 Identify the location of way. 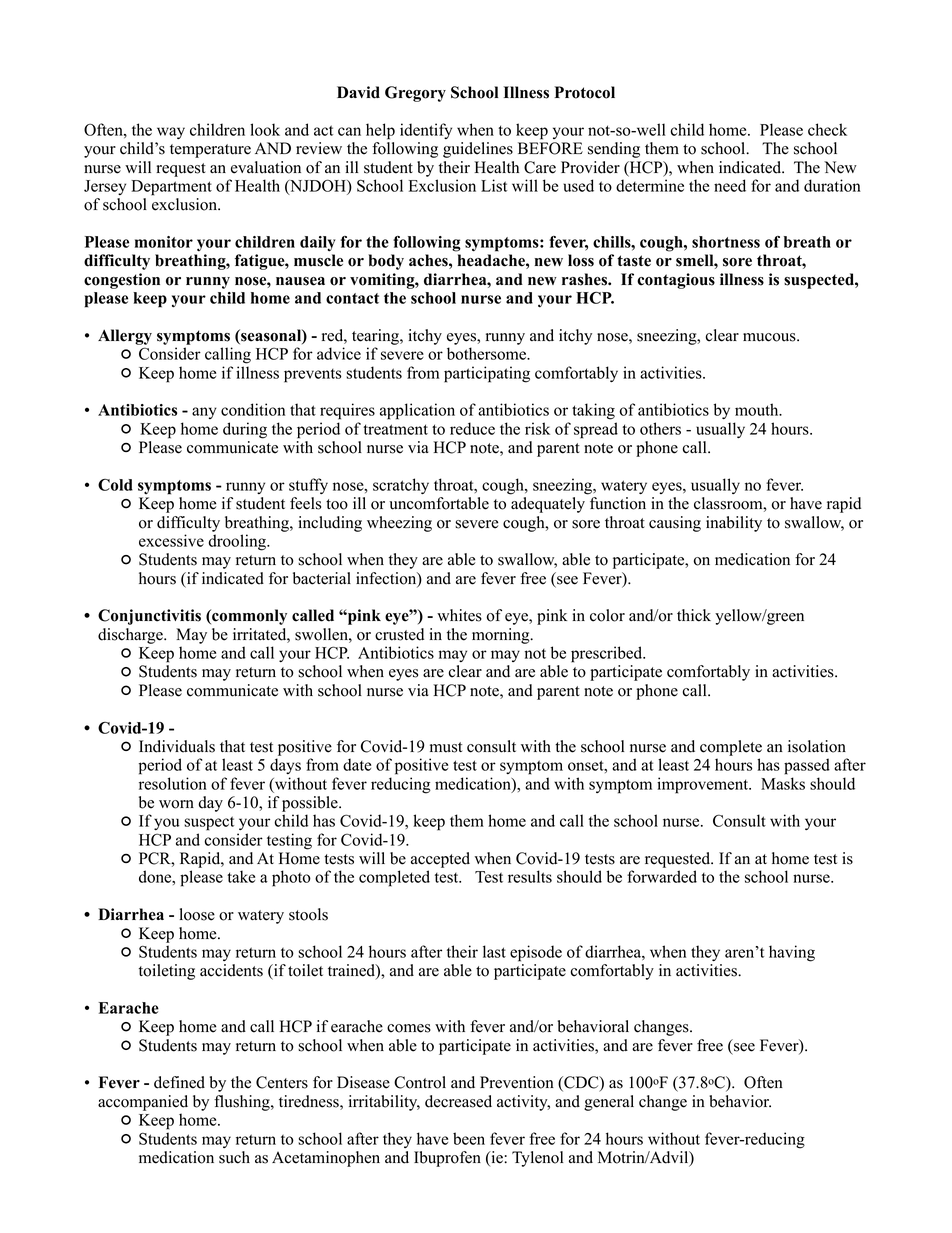
(171, 133).
